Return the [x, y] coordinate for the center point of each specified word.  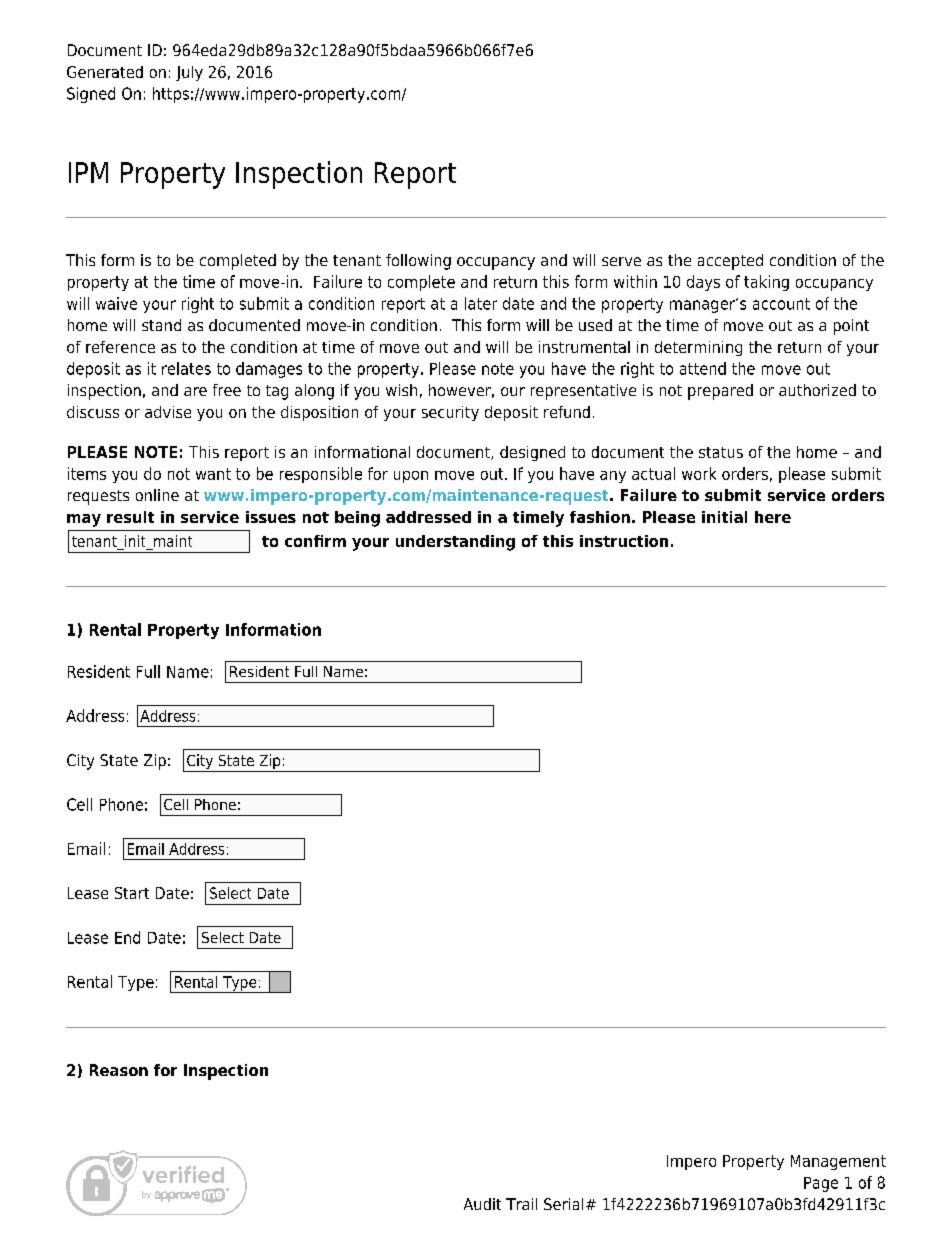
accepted [730, 262]
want [213, 474]
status [721, 452]
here [773, 517]
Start [132, 893]
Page [821, 1184]
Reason [119, 1070]
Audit [482, 1204]
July [189, 73]
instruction [624, 541]
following [418, 262]
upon [411, 477]
